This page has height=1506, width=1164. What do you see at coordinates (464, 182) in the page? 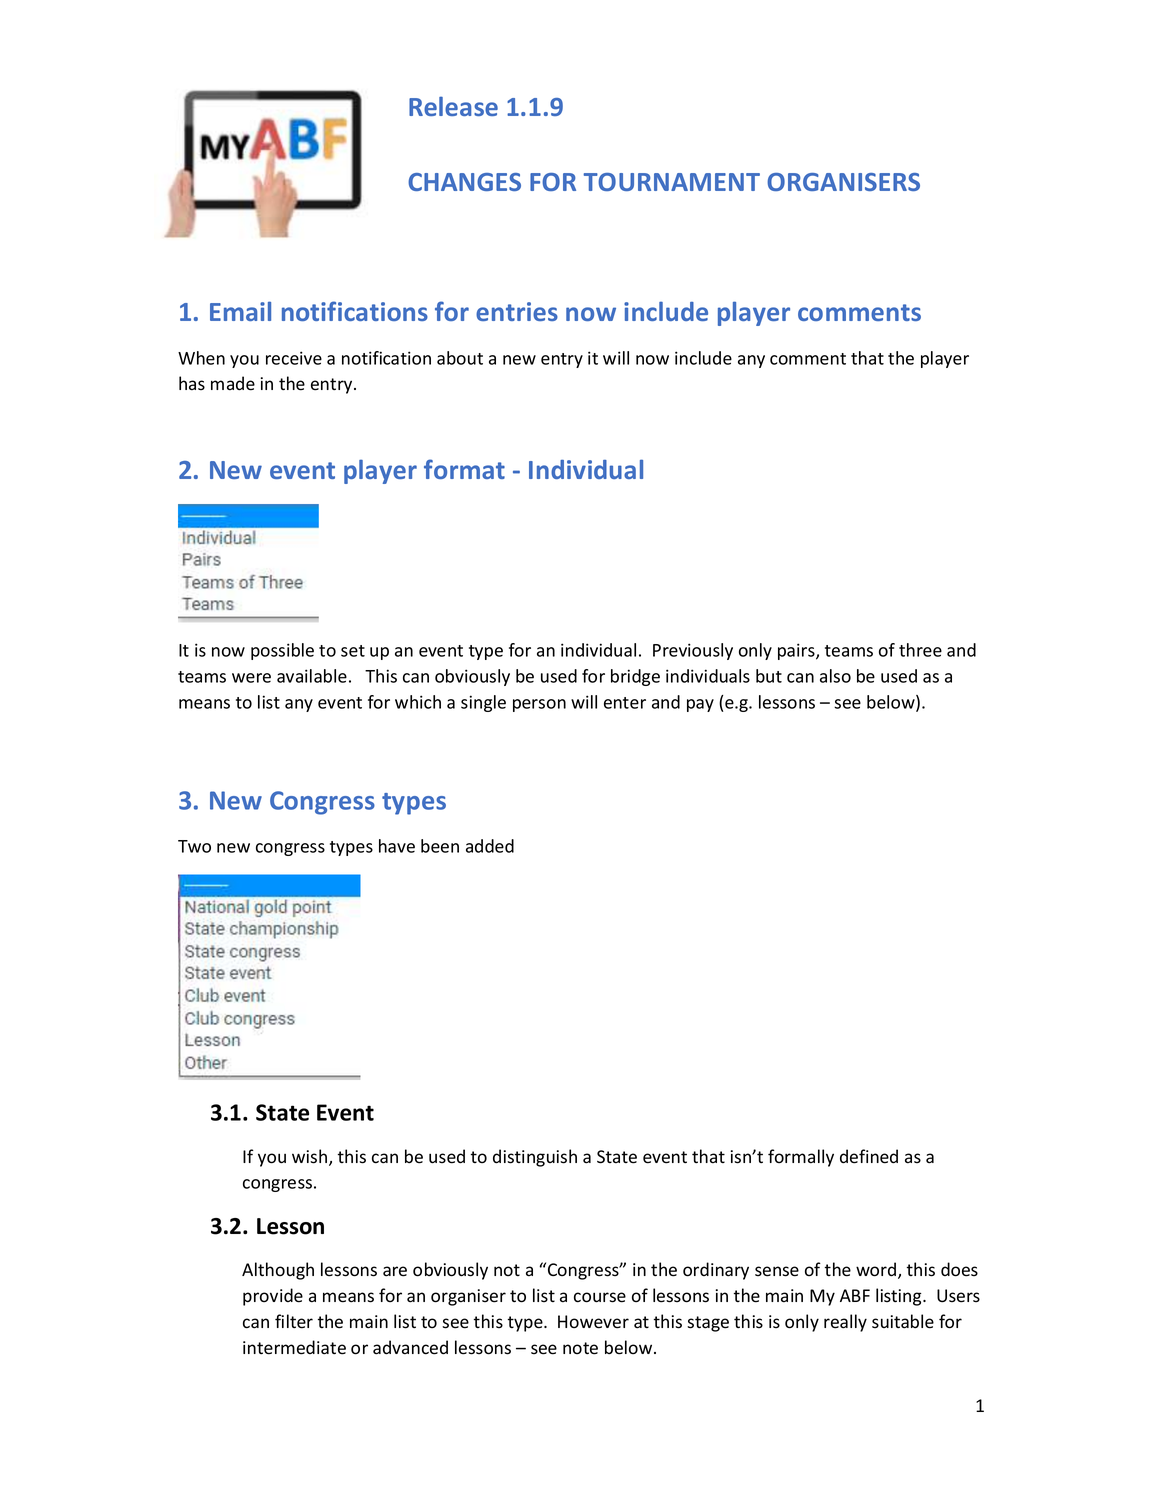
I see `CHANGES` at bounding box center [464, 182].
